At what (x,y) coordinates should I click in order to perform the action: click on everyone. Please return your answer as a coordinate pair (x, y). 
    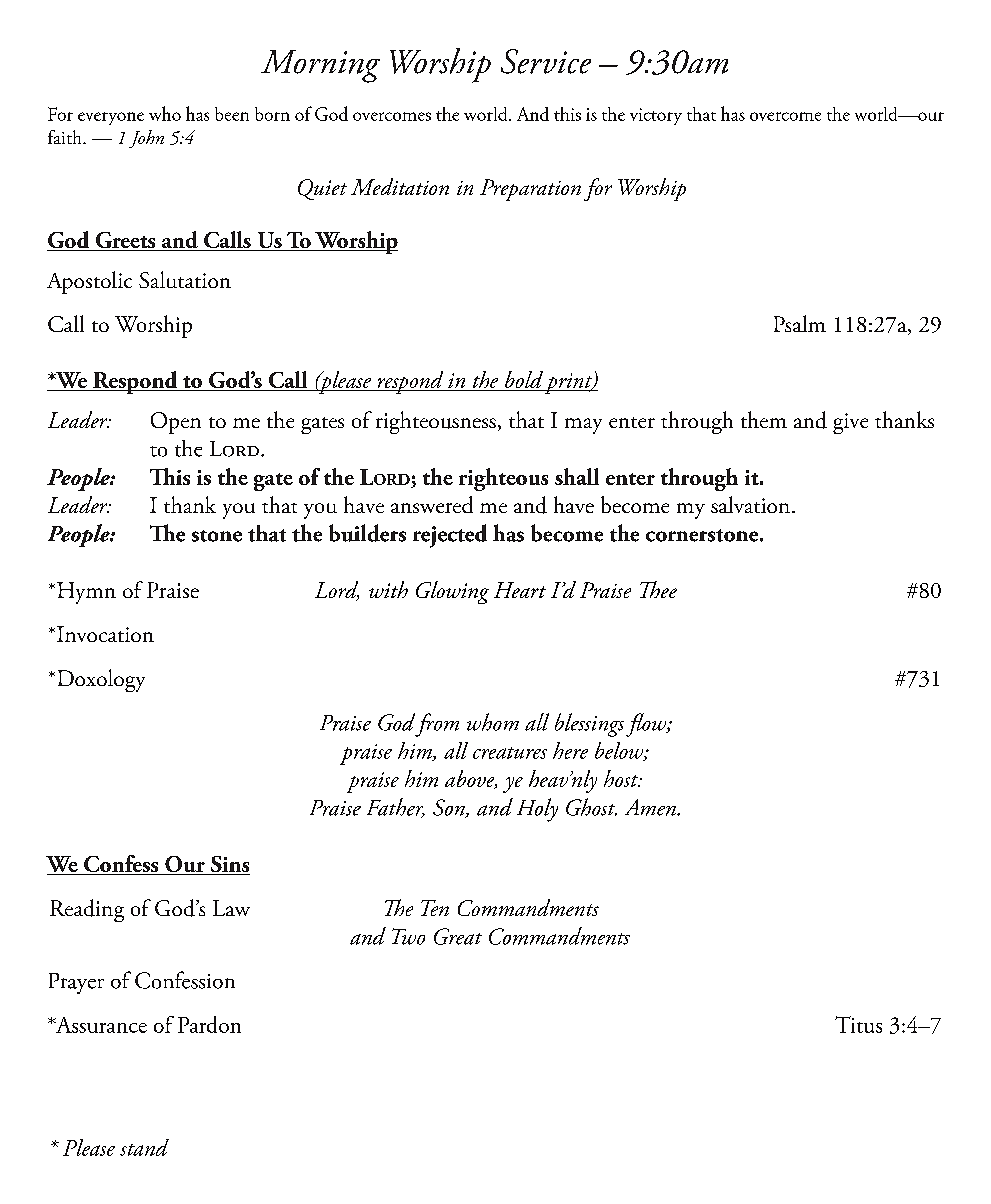
    Looking at the image, I should click on (111, 118).
